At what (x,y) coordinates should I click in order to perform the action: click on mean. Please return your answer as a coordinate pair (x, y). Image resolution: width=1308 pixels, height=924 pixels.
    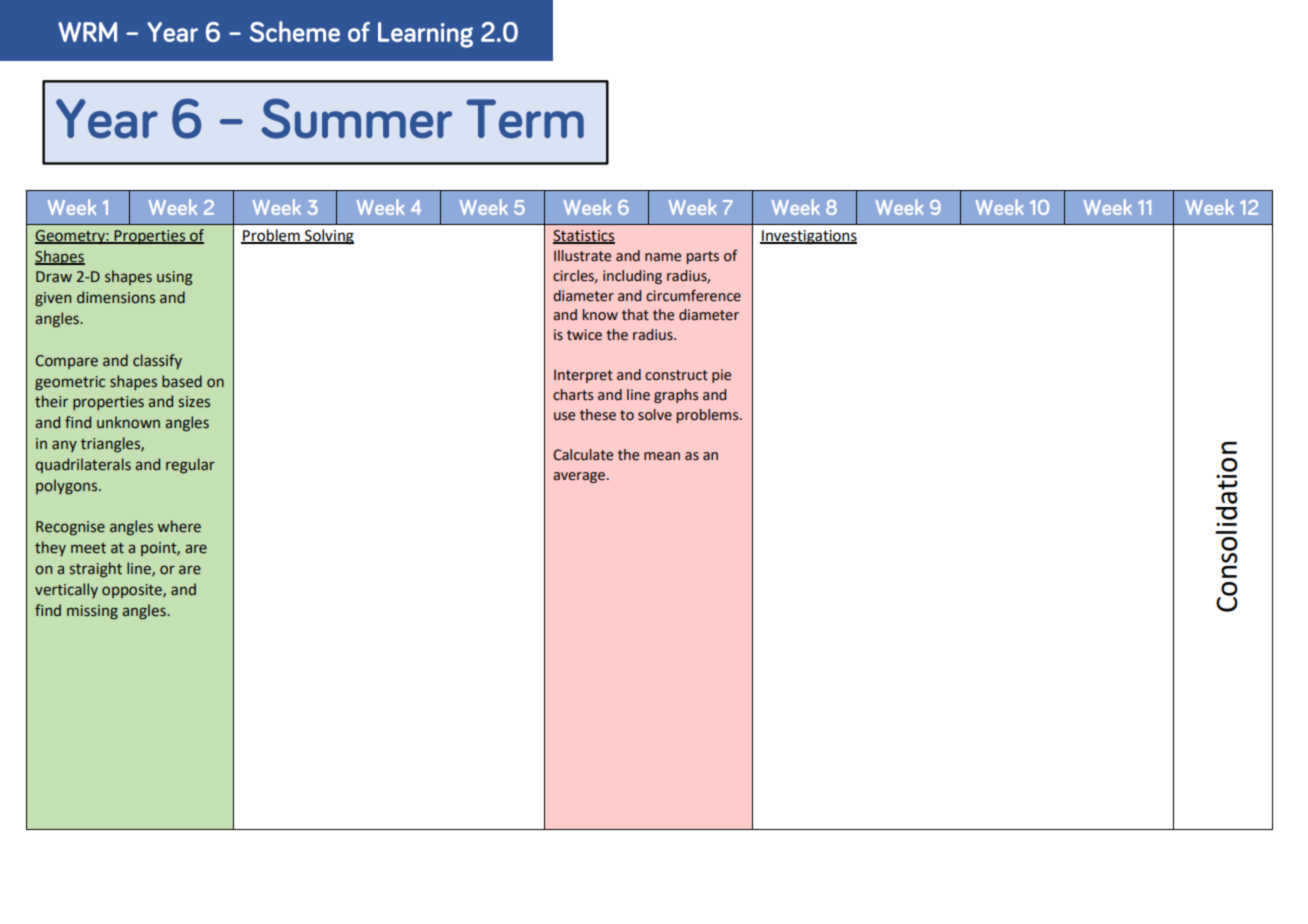
    Looking at the image, I should click on (662, 456).
